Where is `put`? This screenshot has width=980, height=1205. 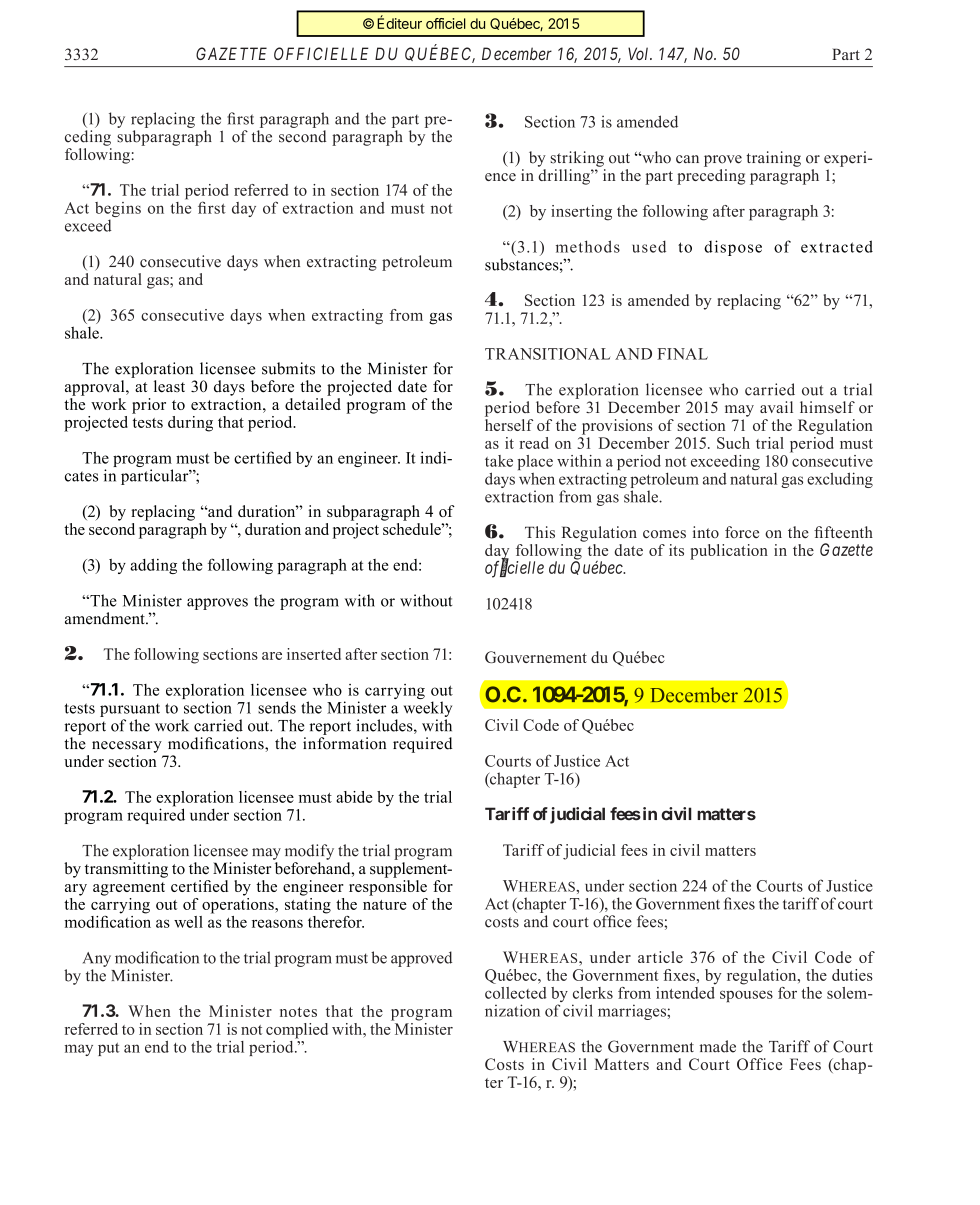 put is located at coordinates (108, 1049).
